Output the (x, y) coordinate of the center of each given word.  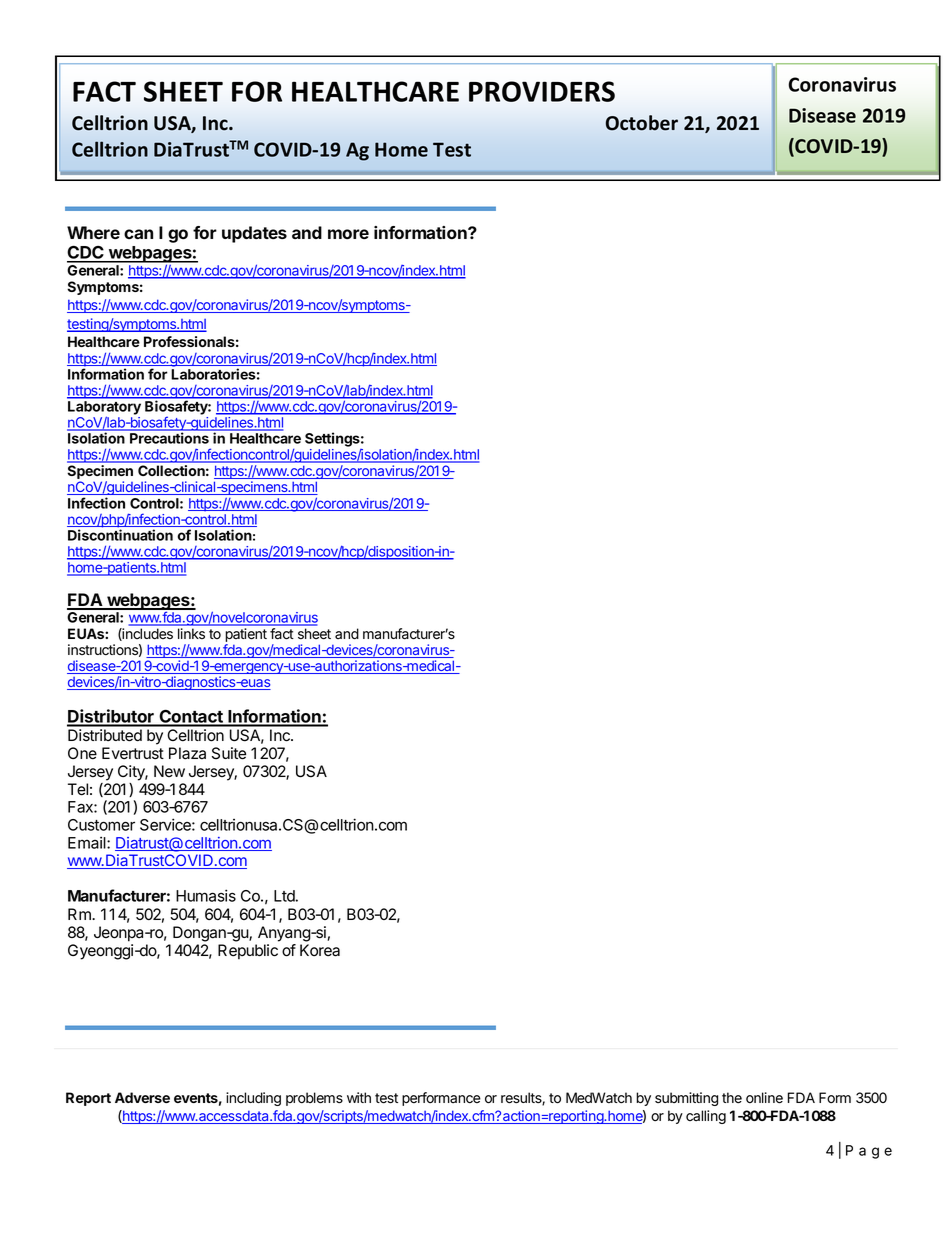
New (169, 771)
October (642, 123)
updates (254, 234)
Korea (320, 950)
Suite (229, 753)
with (359, 1097)
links (191, 633)
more (348, 234)
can (138, 234)
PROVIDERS (542, 91)
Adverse (142, 1097)
